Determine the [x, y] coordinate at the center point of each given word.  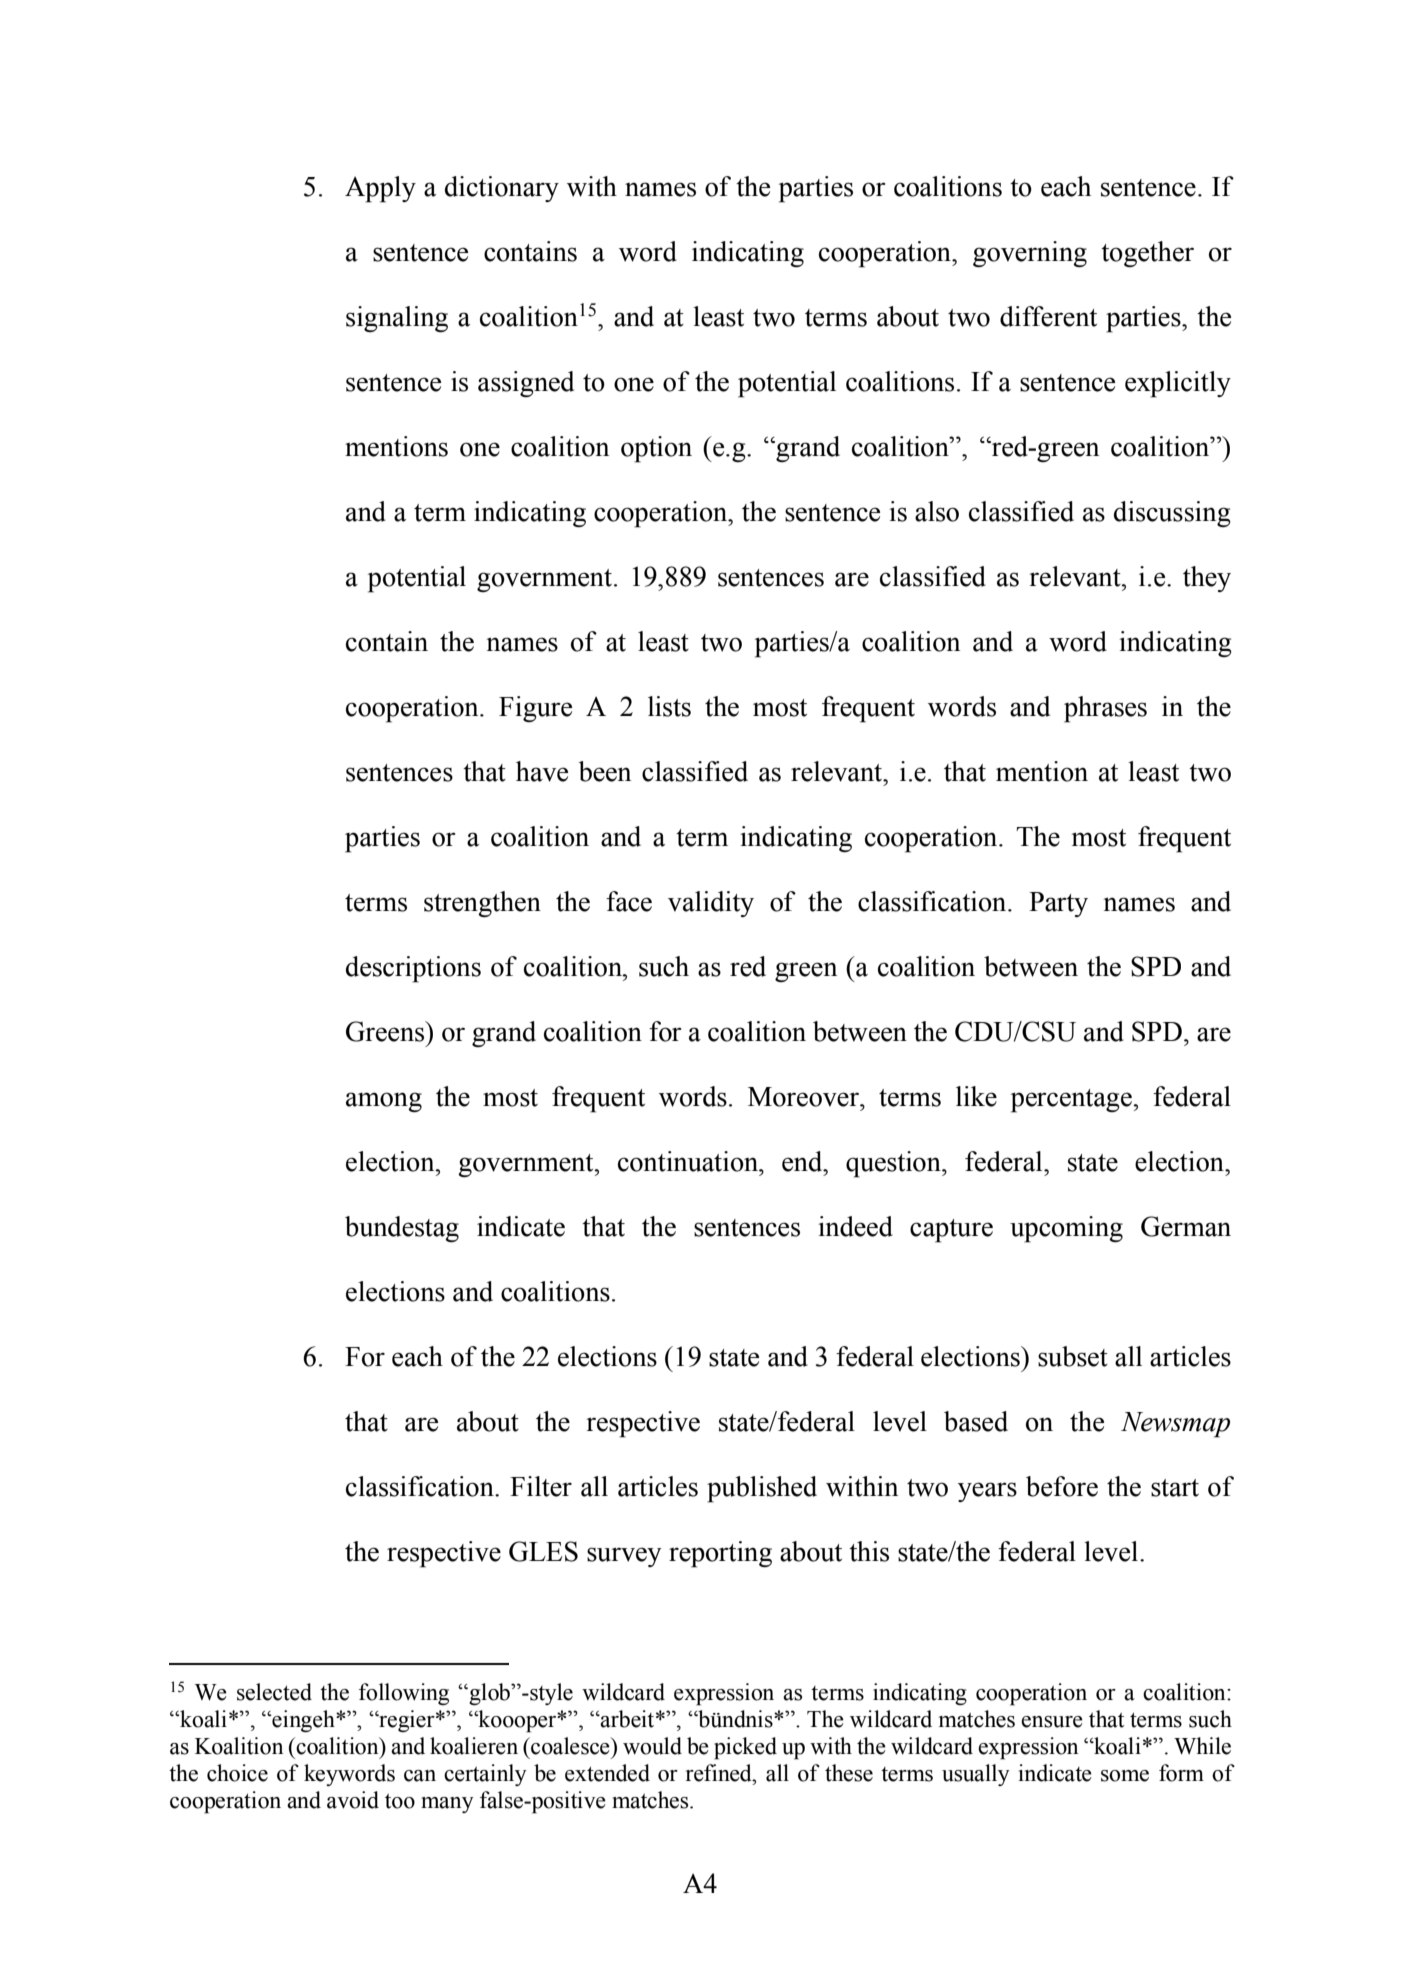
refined [720, 1773]
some [1125, 1776]
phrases [1105, 709]
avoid [353, 1800]
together [1147, 254]
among [384, 1102]
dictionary [502, 189]
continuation [689, 1161]
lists [669, 706]
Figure [535, 709]
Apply [380, 189]
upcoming [1066, 1229]
